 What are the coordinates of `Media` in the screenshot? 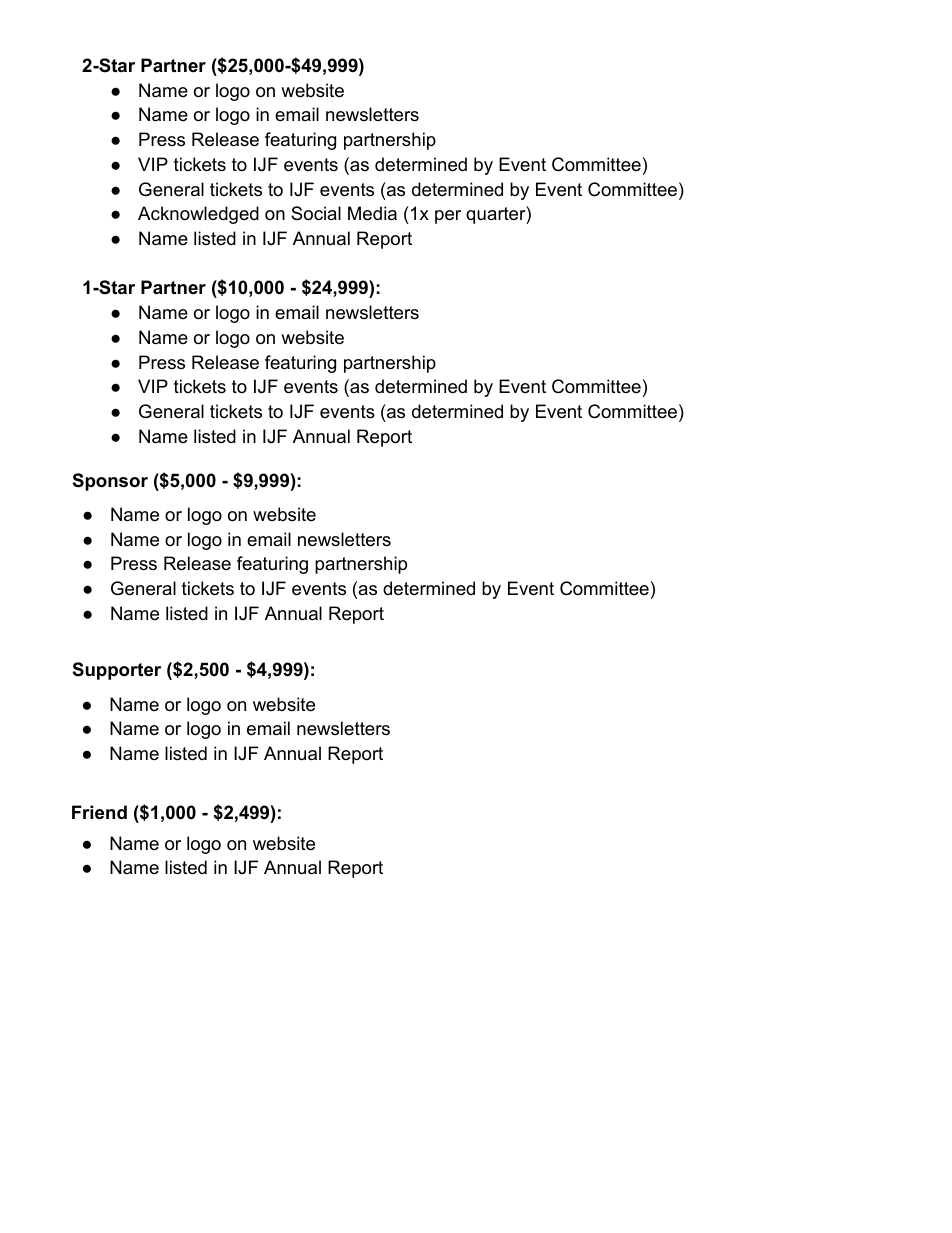 It's located at (372, 213).
